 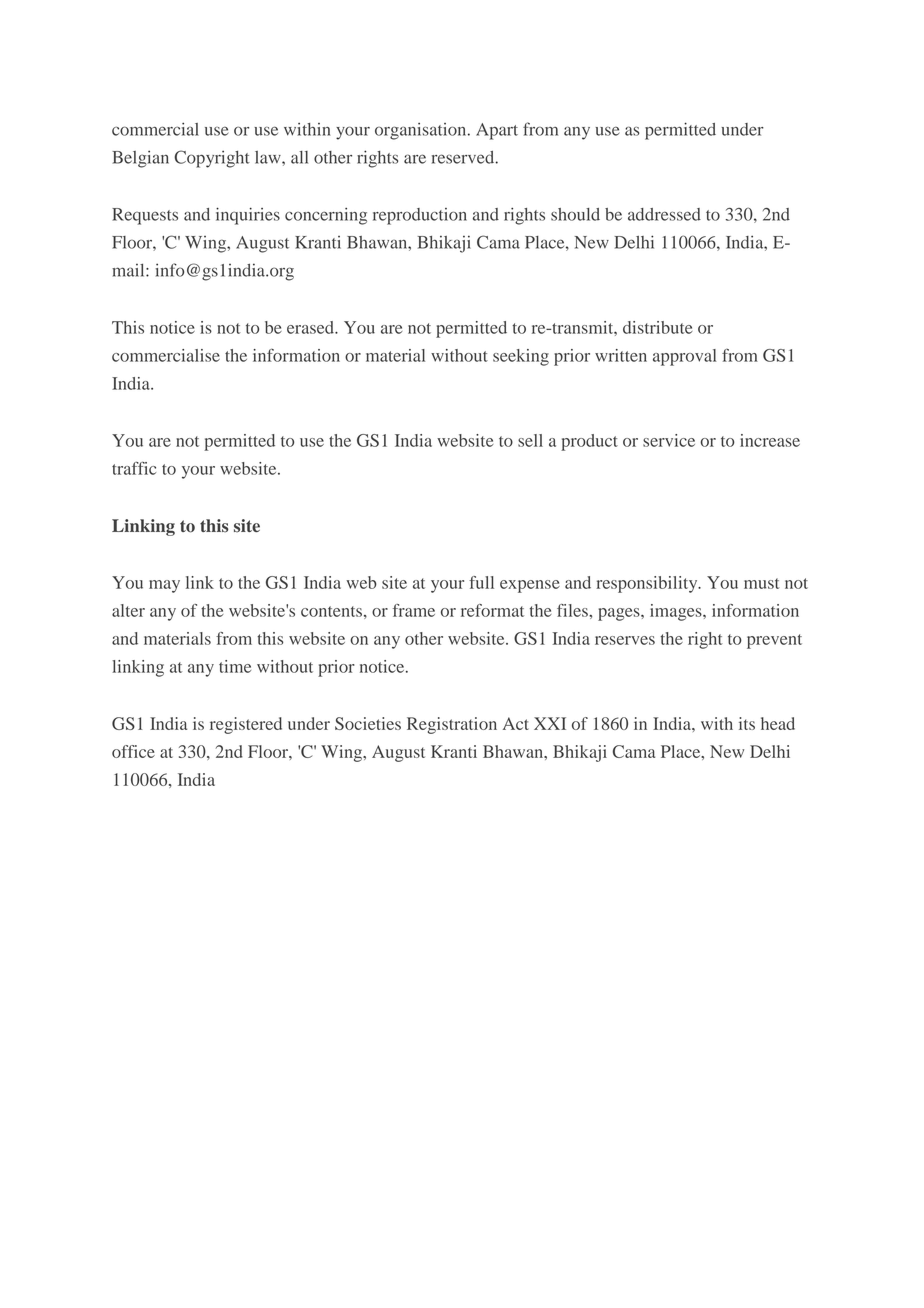 What do you see at coordinates (481, 582) in the screenshot?
I see `full` at bounding box center [481, 582].
